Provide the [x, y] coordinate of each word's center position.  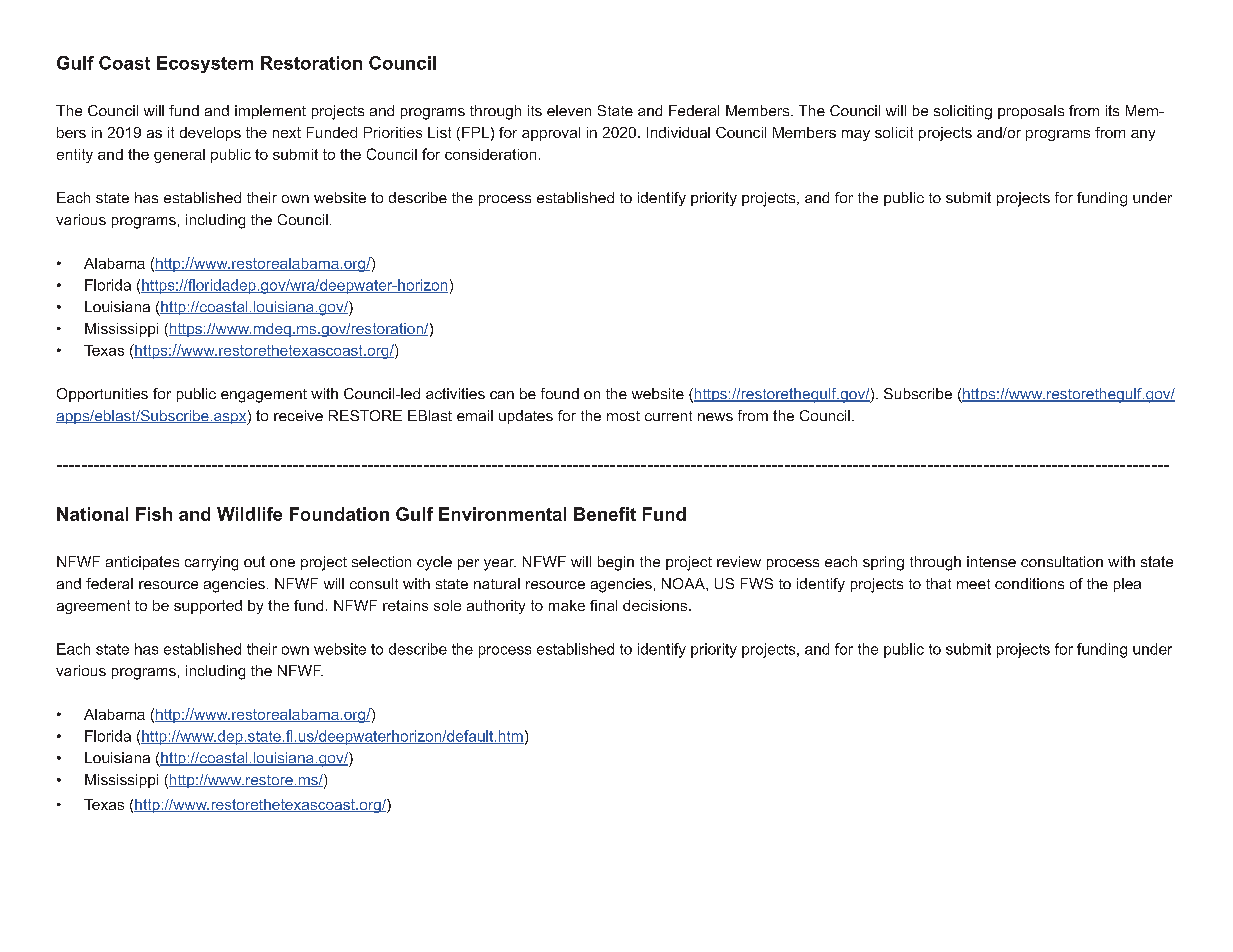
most [623, 416]
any [1143, 135]
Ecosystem [205, 64]
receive [298, 415]
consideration [490, 154]
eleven [569, 110]
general [179, 156]
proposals [1031, 112]
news [715, 417]
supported [208, 607]
